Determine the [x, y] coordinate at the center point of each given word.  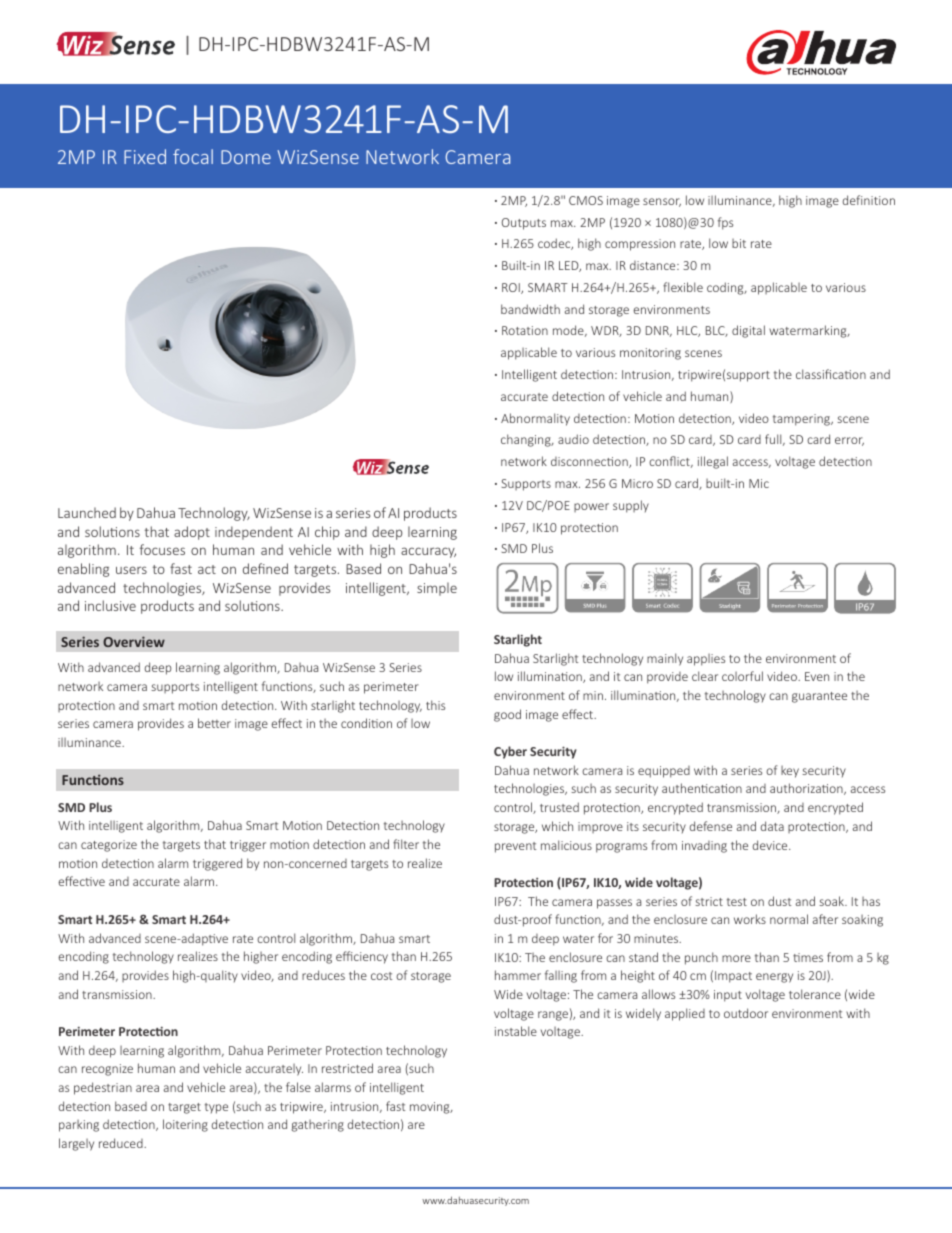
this [435, 705]
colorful [742, 676]
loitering [185, 1125]
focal [193, 156]
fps [725, 223]
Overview [134, 641]
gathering [318, 1126]
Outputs [524, 224]
